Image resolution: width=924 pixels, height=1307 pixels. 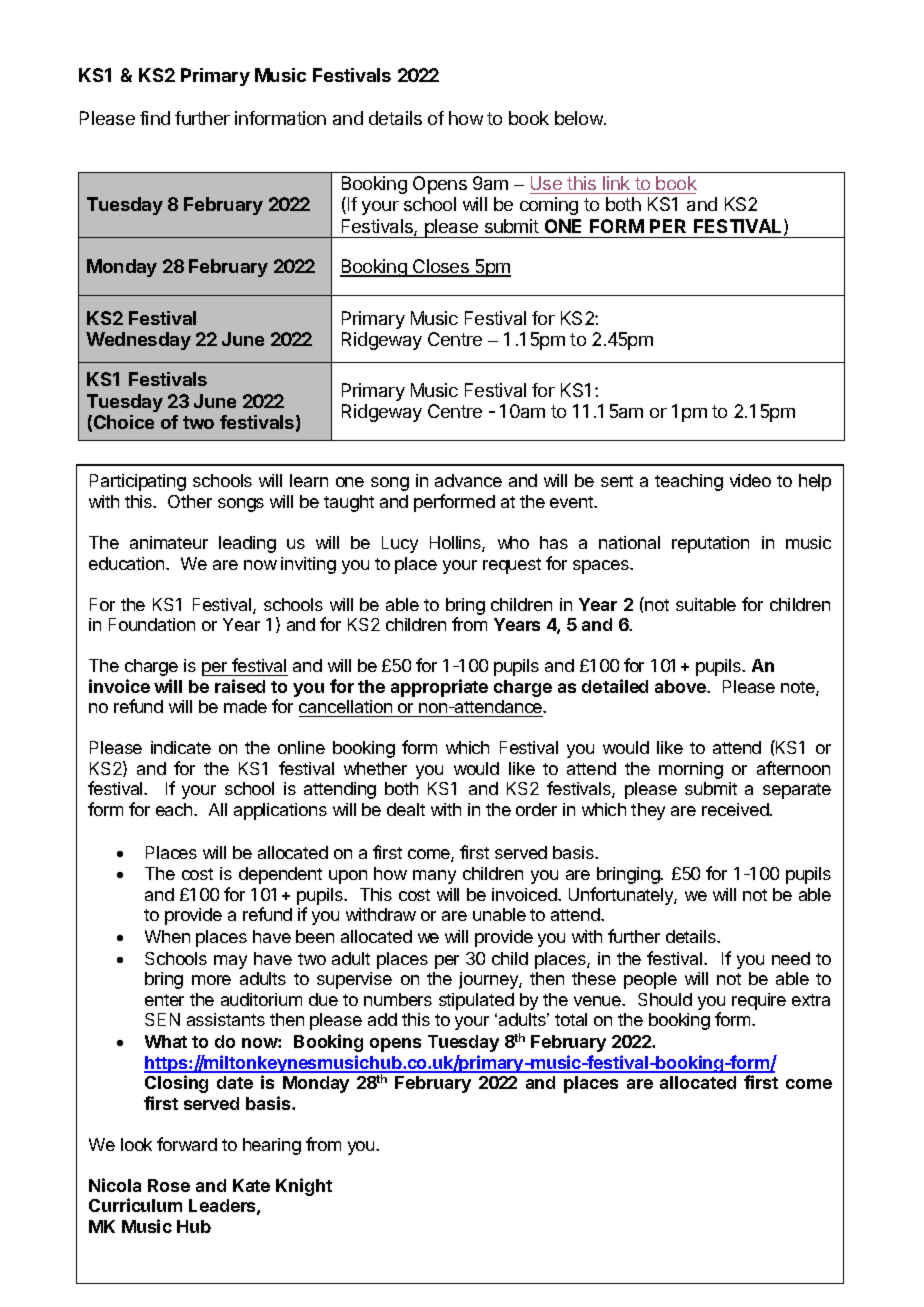 What do you see at coordinates (169, 1185) in the screenshot?
I see `Rose` at bounding box center [169, 1185].
